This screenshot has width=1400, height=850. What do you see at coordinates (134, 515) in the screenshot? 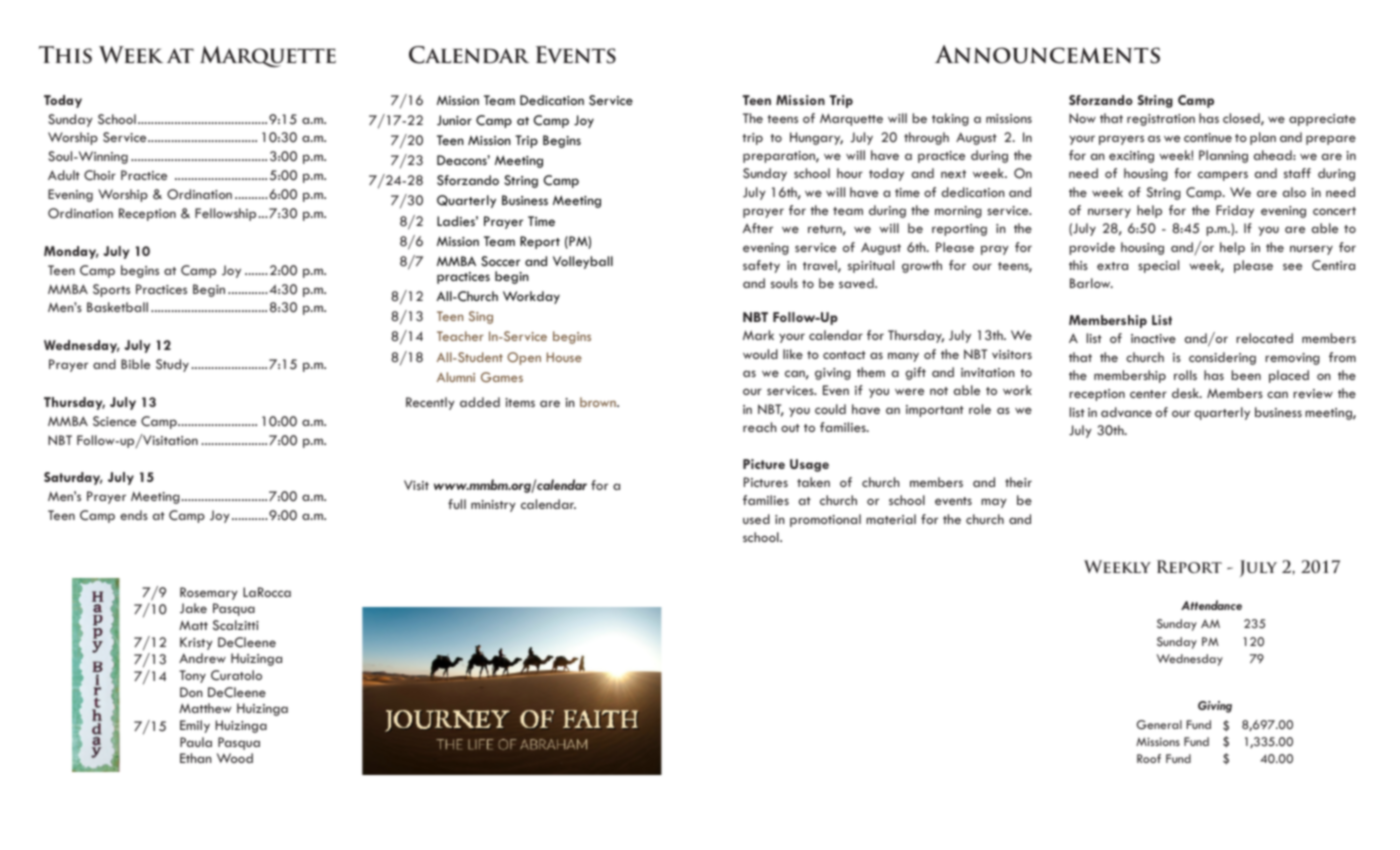
I see `ends` at bounding box center [134, 515].
